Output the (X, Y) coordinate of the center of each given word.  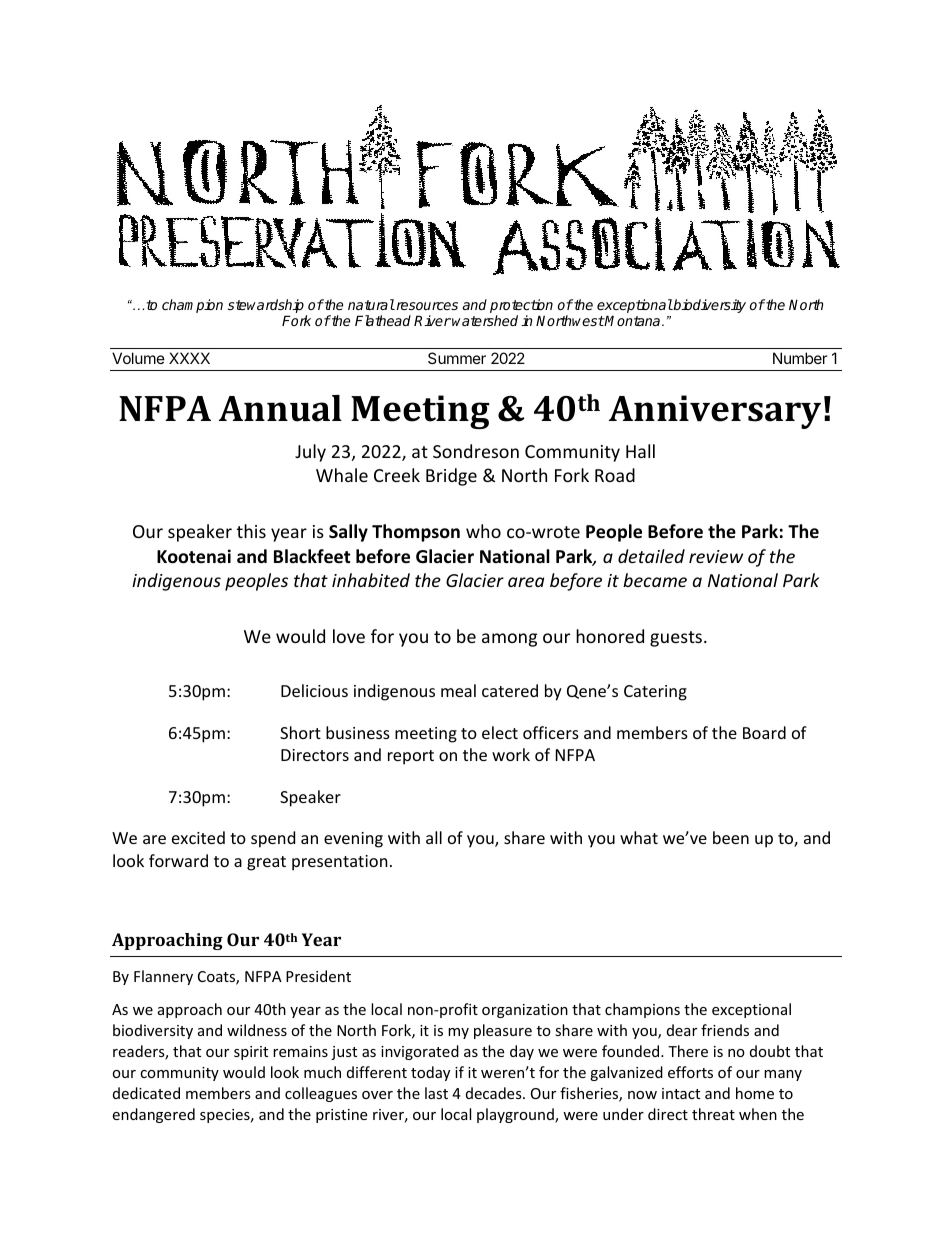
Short (300, 732)
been (731, 837)
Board (764, 732)
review (716, 556)
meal (458, 690)
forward (178, 860)
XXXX (189, 358)
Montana (633, 320)
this (251, 531)
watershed (485, 320)
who (483, 531)
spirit (251, 1053)
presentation (340, 863)
